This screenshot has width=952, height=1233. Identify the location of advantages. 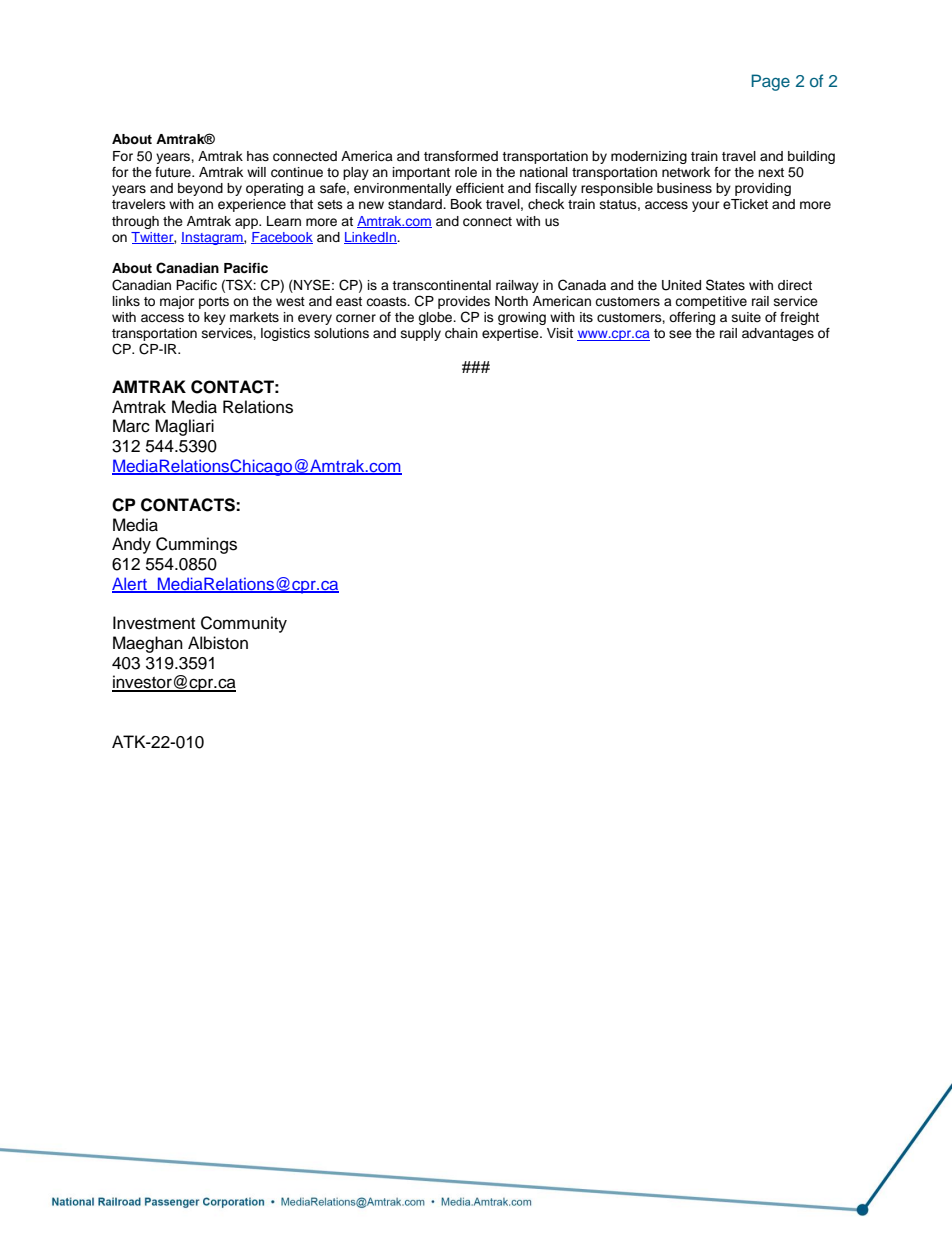
(778, 334).
